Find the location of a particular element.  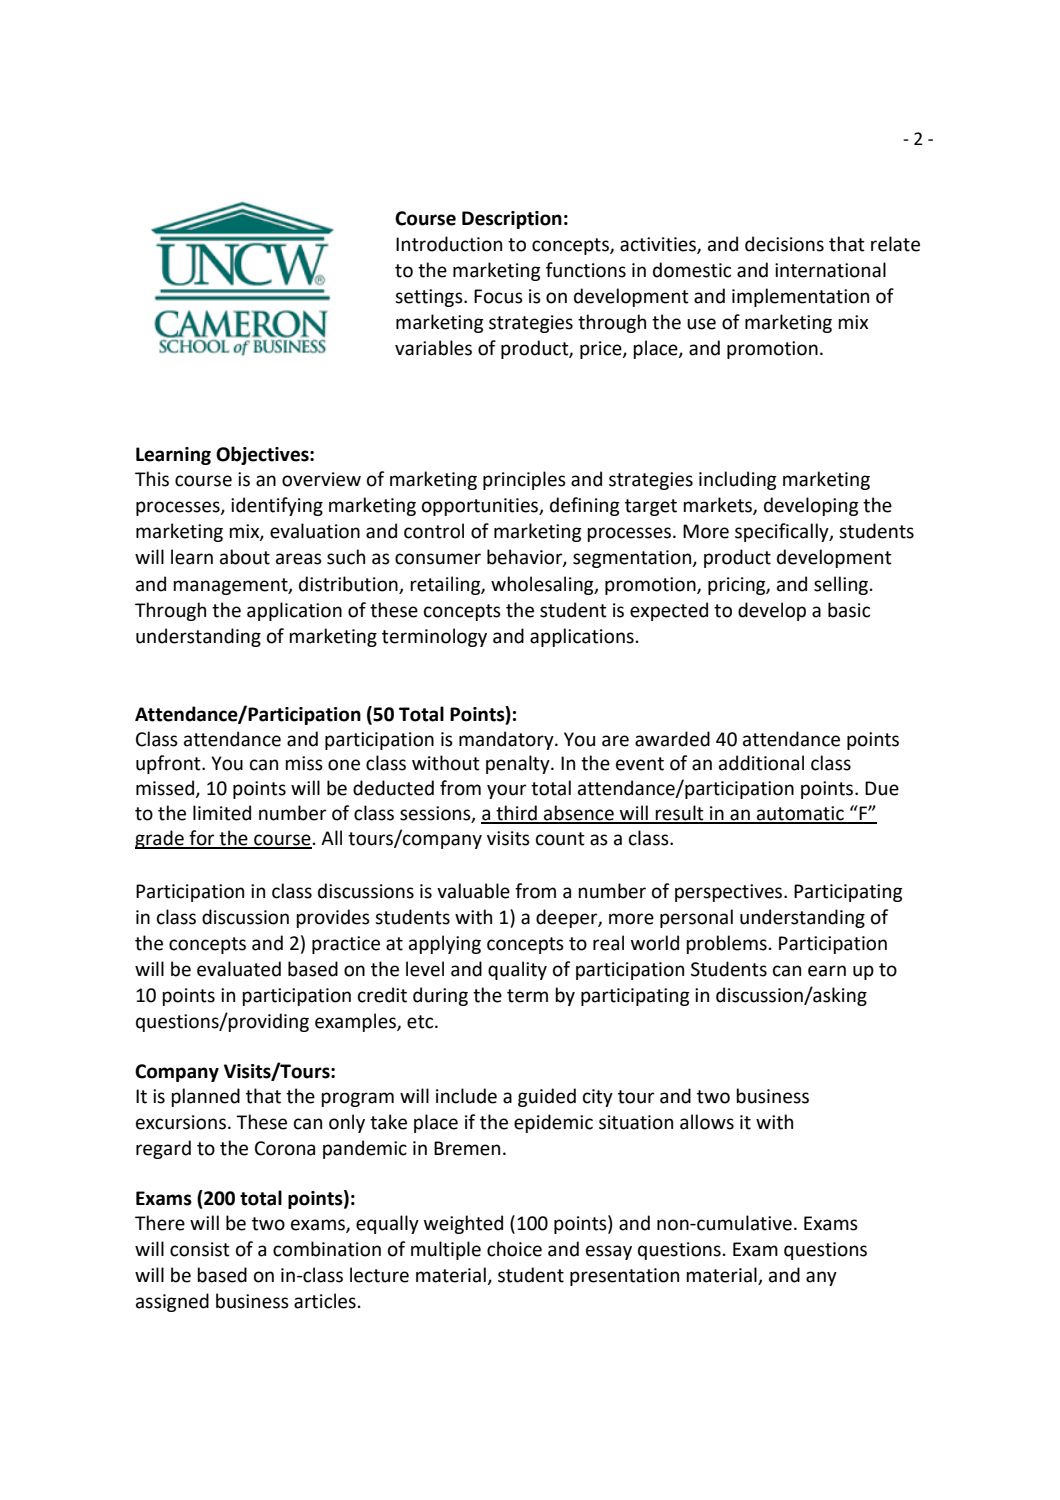

additional is located at coordinates (761, 763).
